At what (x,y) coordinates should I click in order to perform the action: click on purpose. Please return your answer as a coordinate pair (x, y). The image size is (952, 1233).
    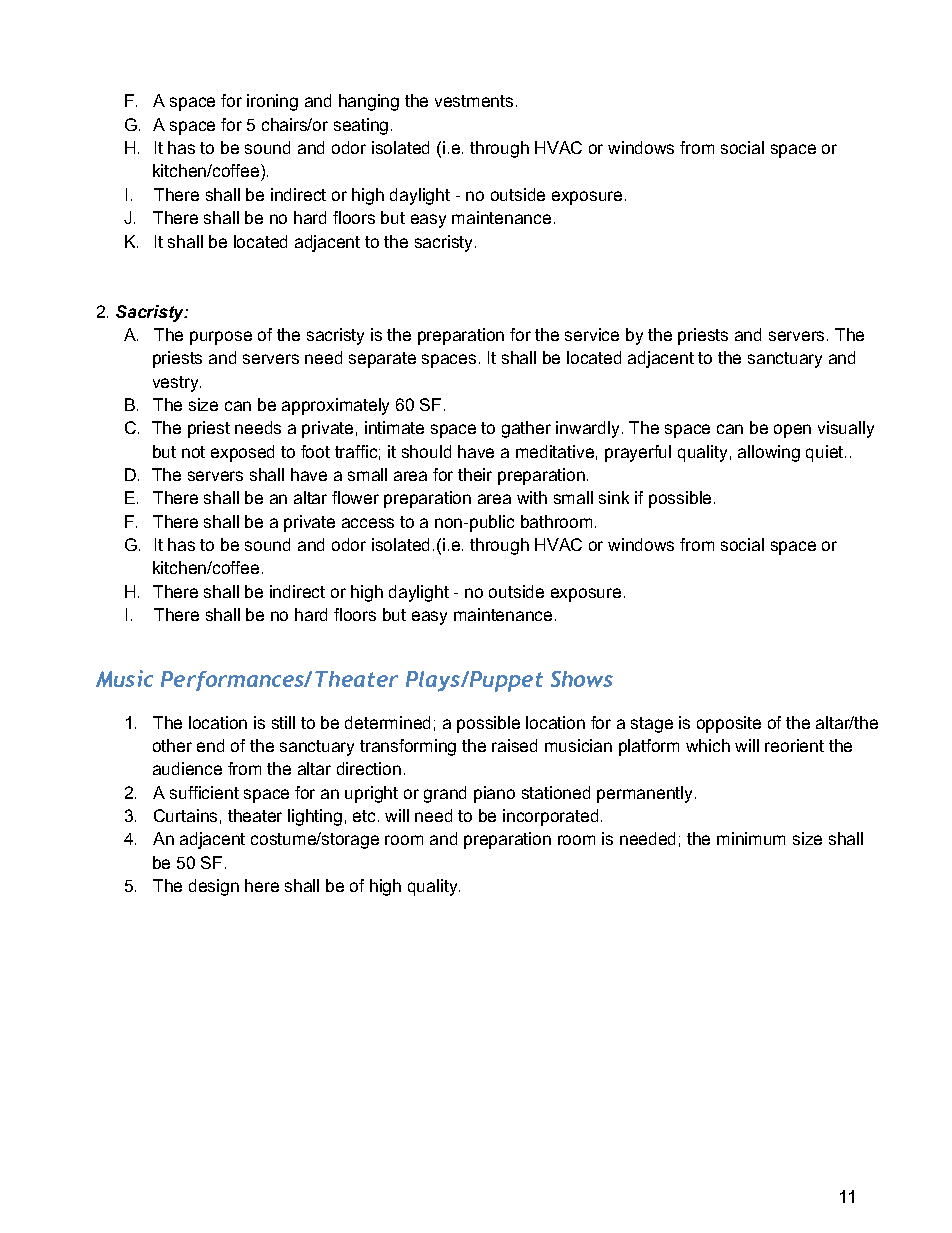
    Looking at the image, I should click on (221, 338).
